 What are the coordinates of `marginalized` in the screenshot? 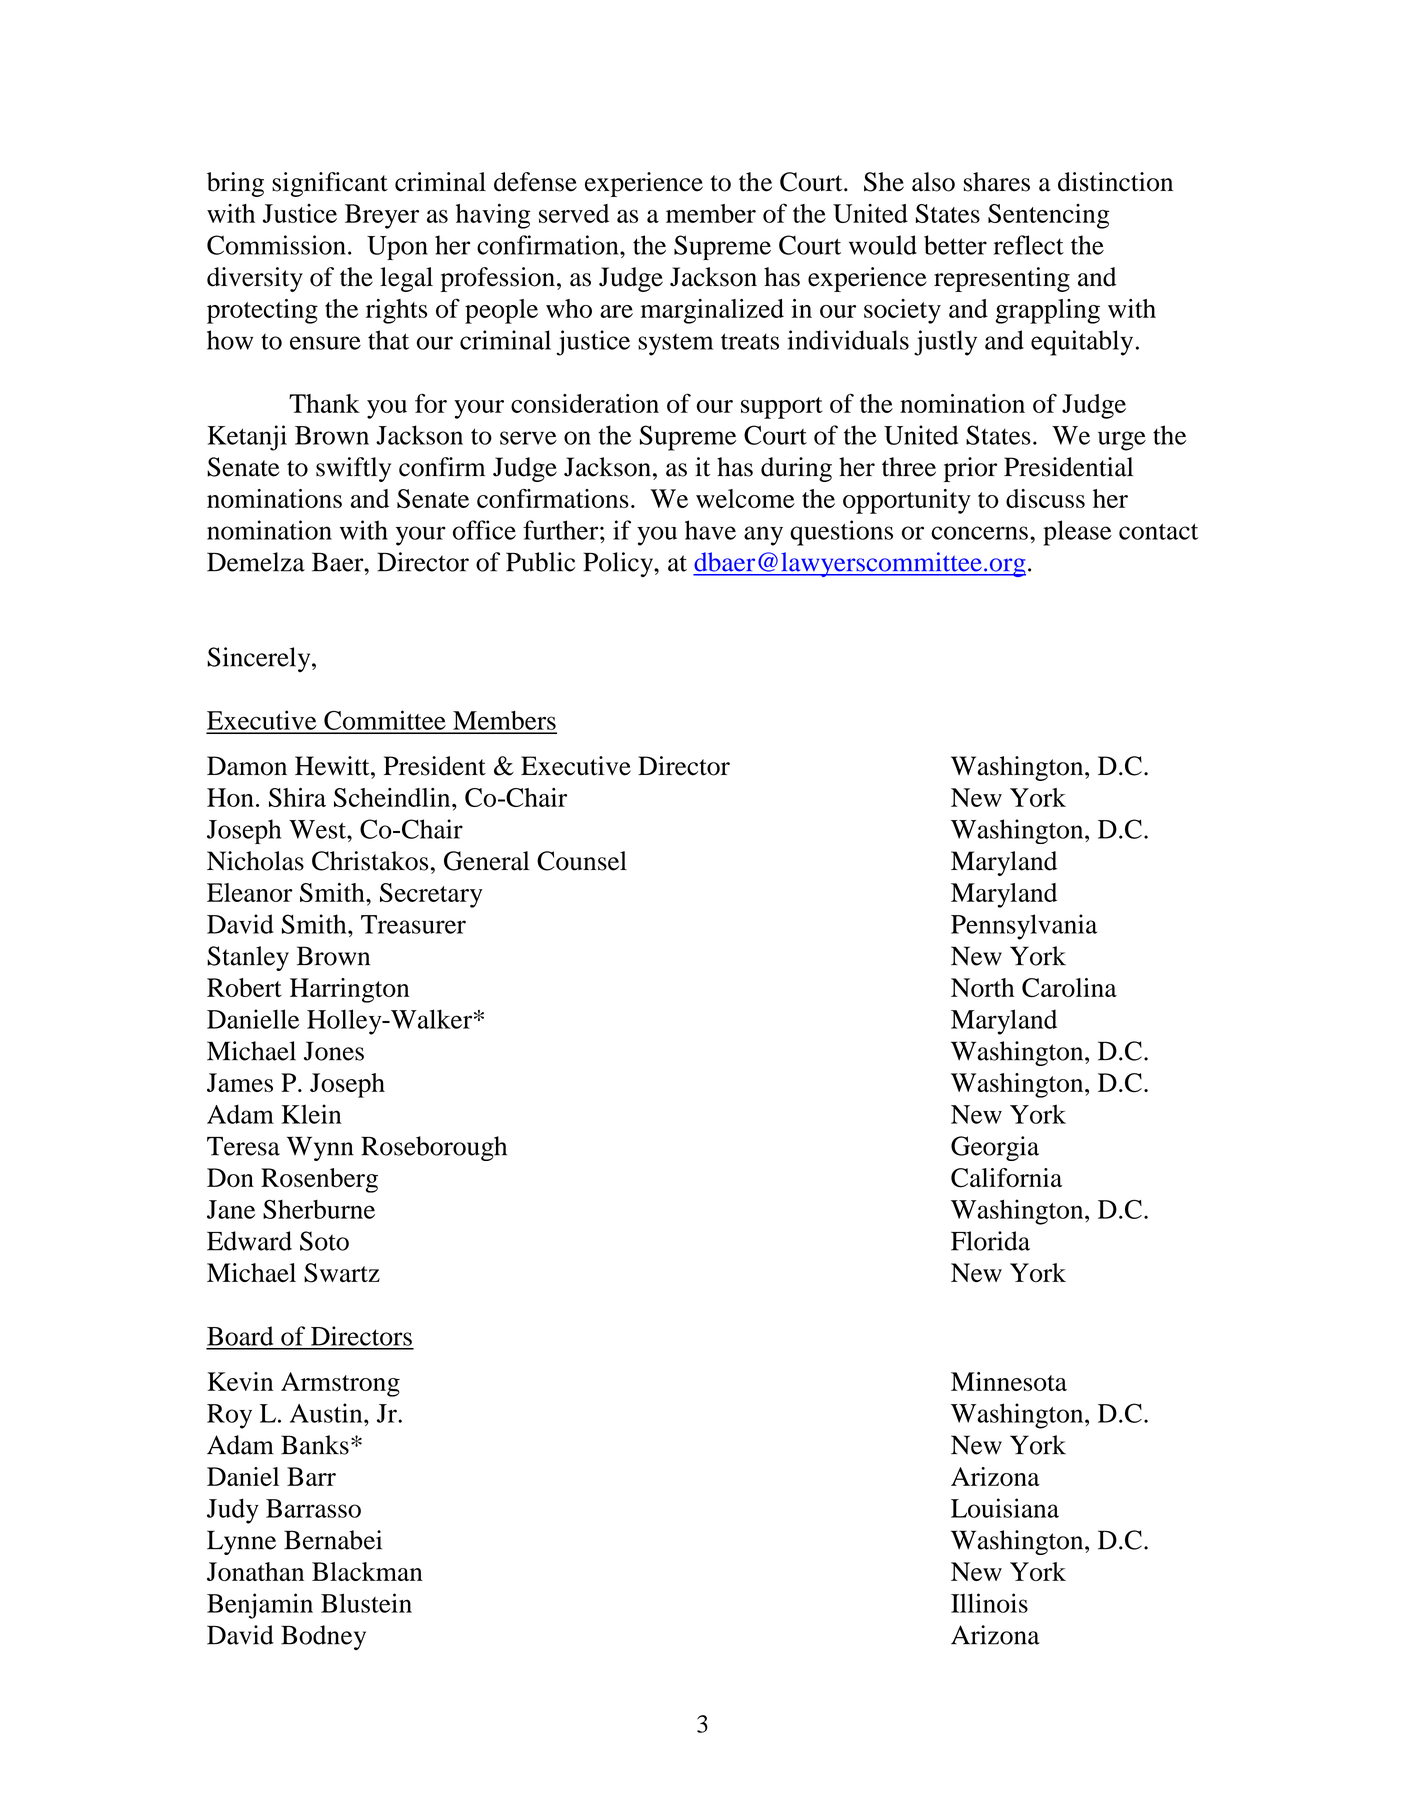 It's located at (712, 311).
